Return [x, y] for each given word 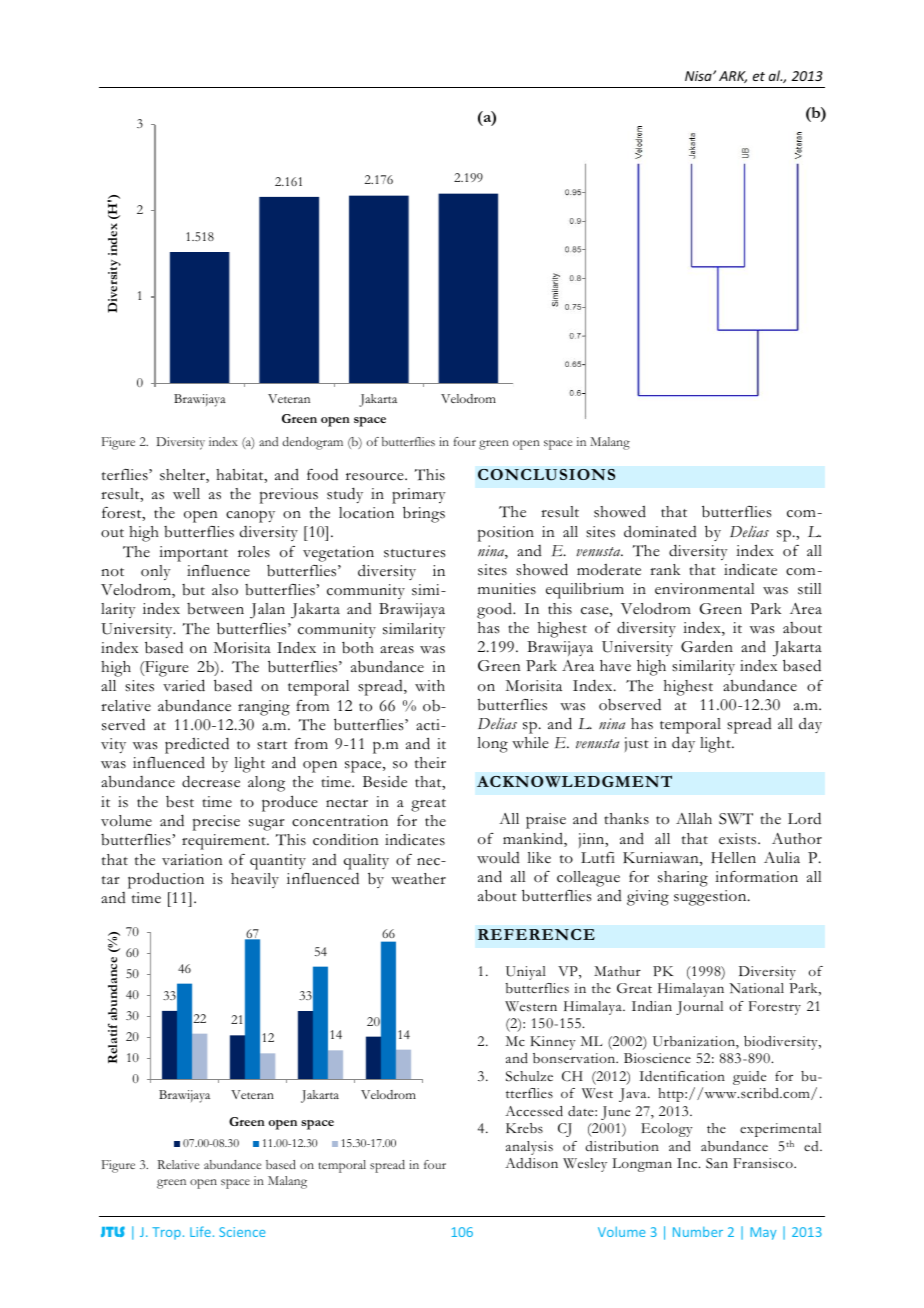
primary [419, 496]
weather [418, 879]
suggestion [711, 898]
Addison [531, 1163]
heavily [255, 880]
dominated [660, 532]
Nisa [699, 76]
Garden [707, 646]
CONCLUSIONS [546, 474]
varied [184, 685]
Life [200, 1231]
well [186, 494]
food [322, 474]
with [430, 686]
